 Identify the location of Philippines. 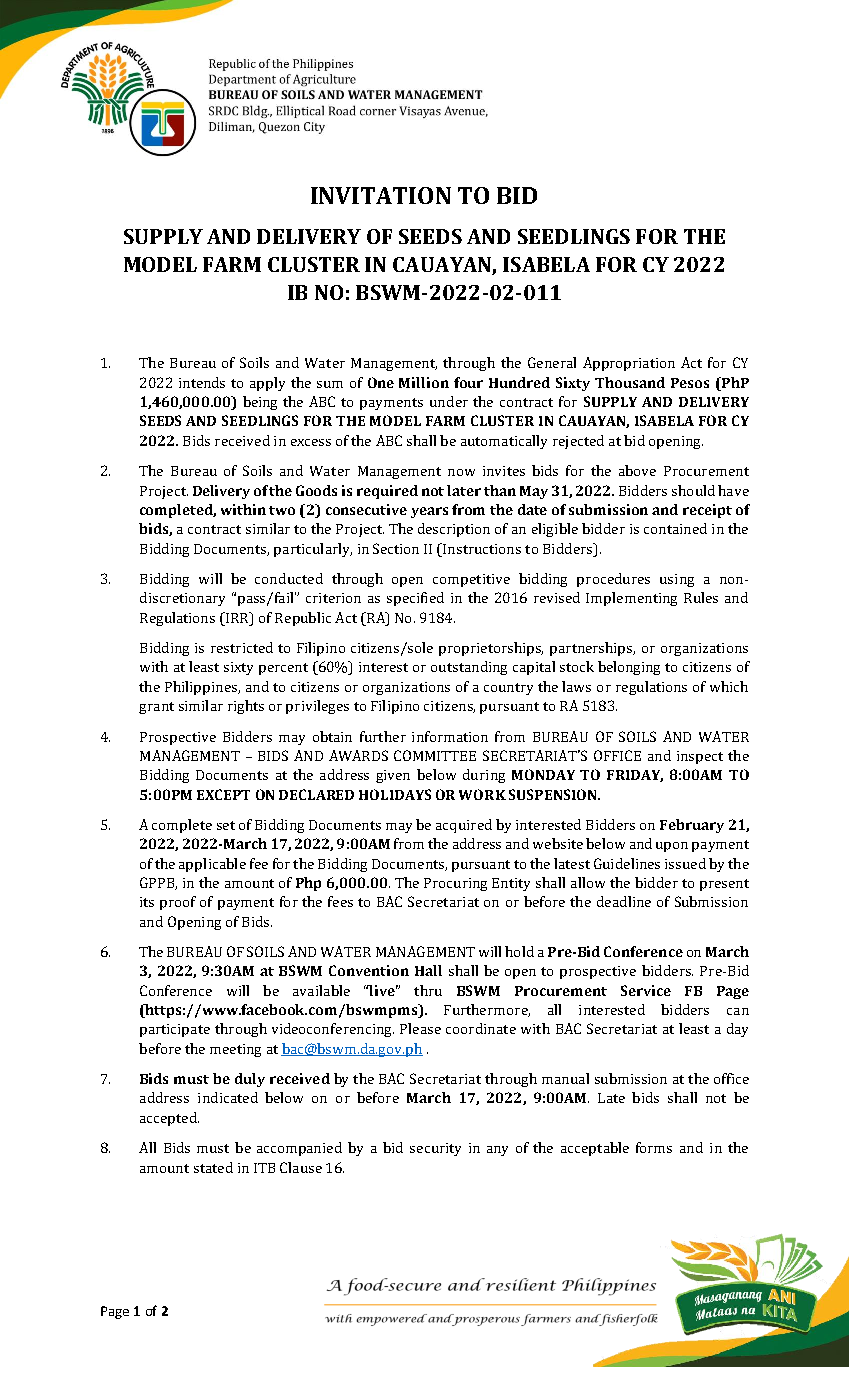
(202, 688).
